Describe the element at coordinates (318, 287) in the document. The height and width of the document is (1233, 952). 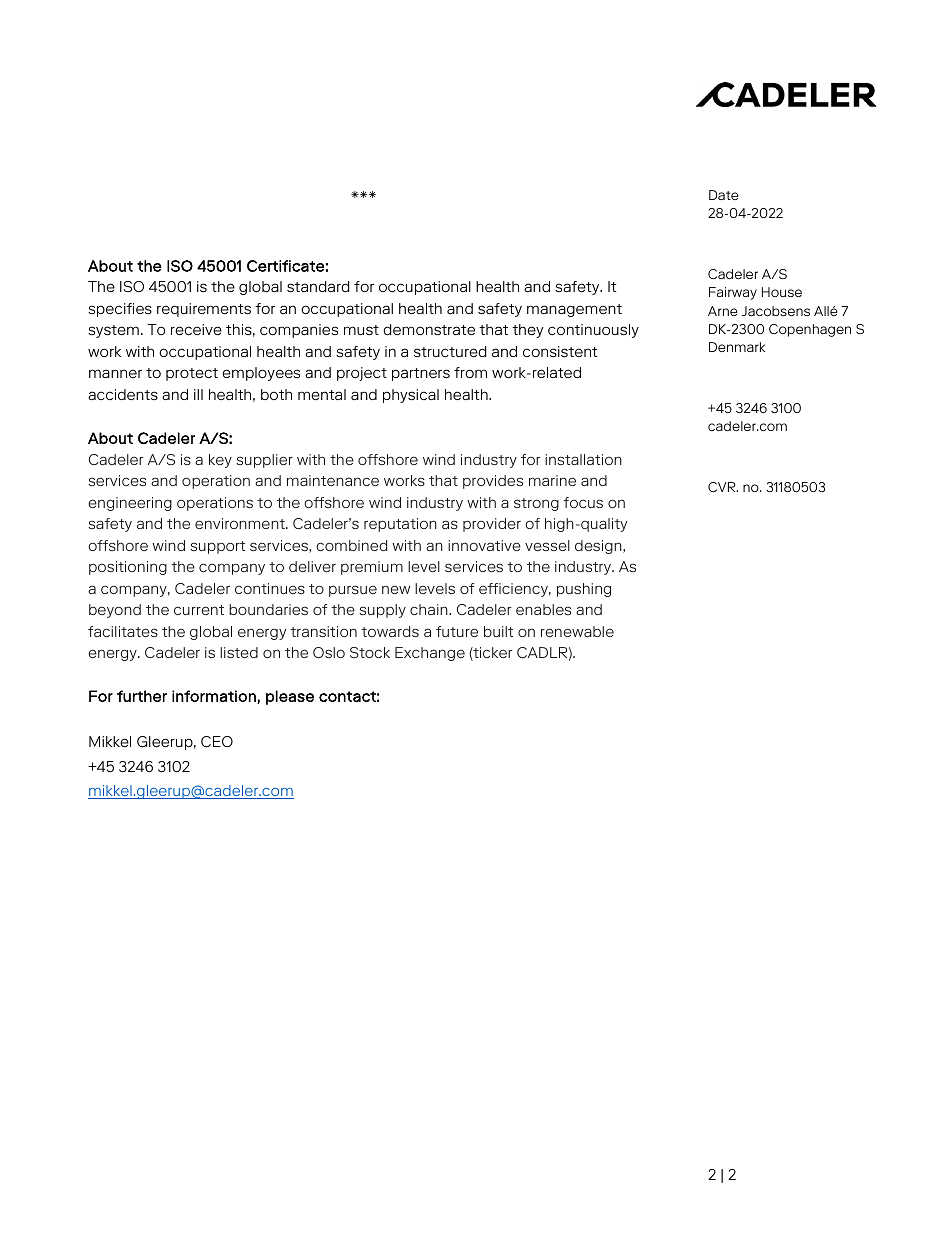
I see `standard` at that location.
